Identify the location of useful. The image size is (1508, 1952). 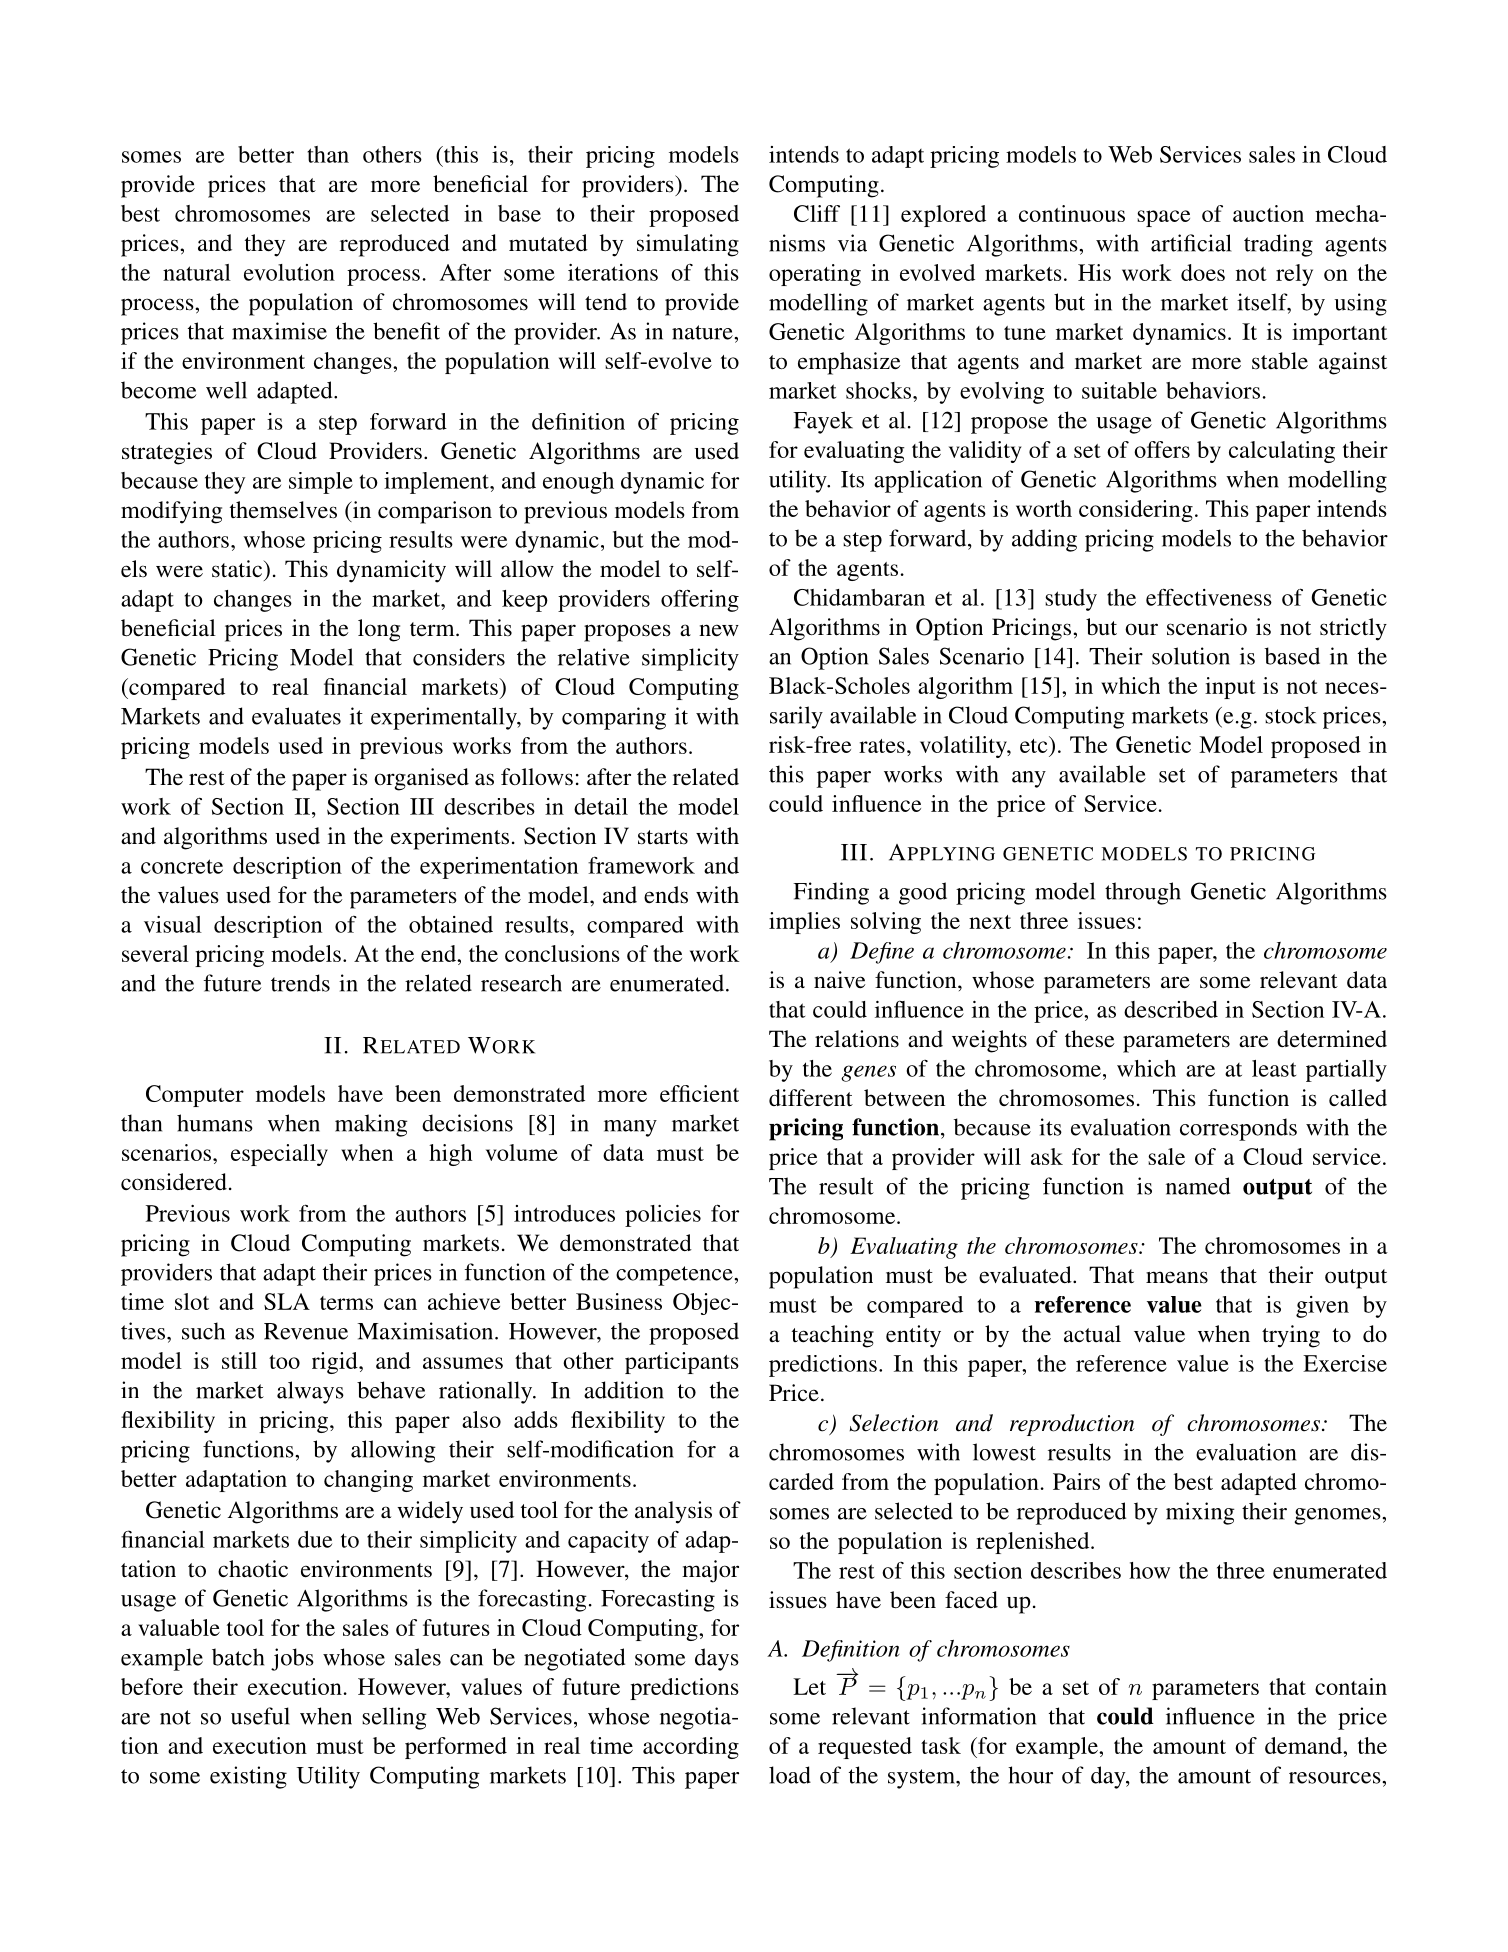
(260, 1716).
